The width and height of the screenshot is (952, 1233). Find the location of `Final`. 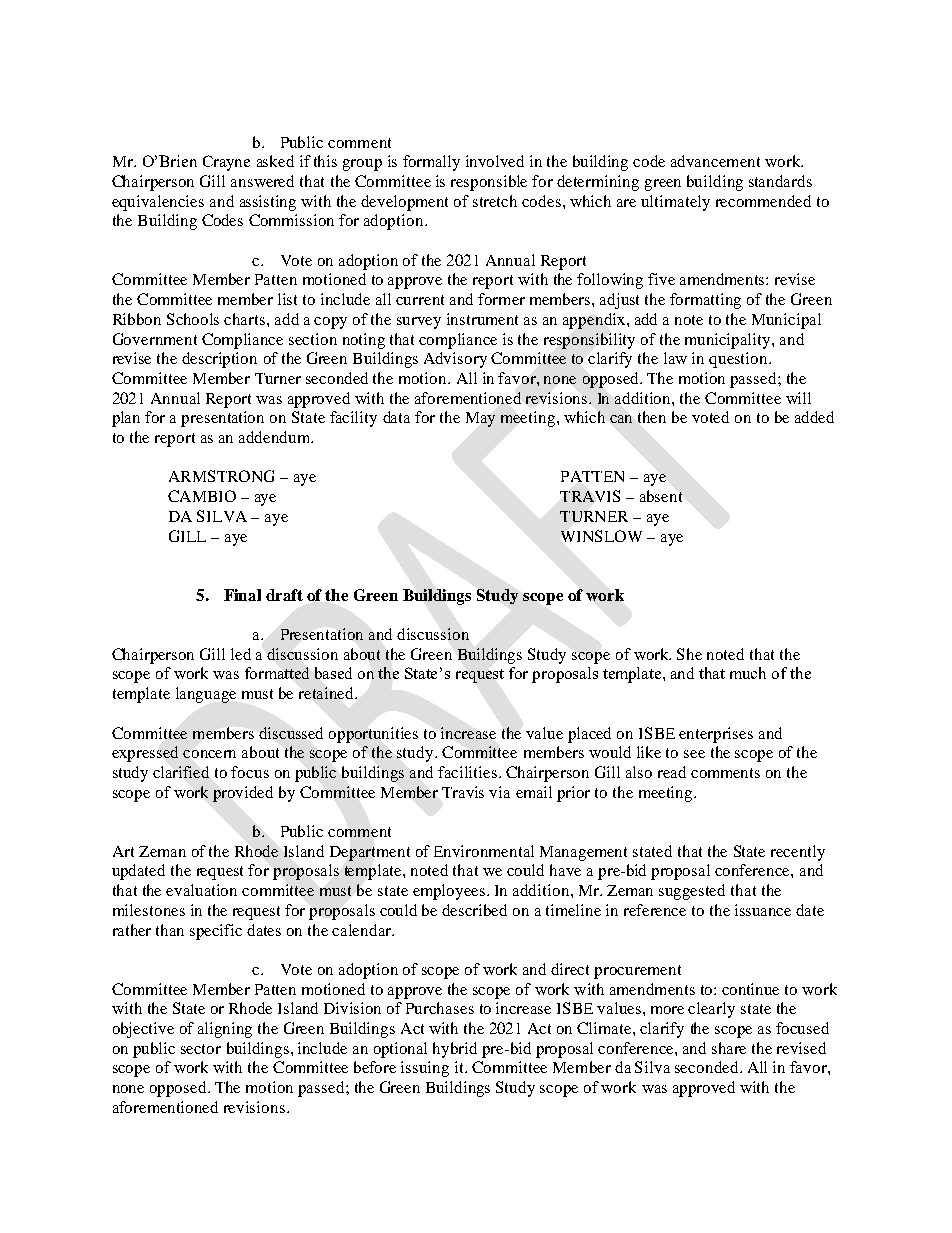

Final is located at coordinates (242, 595).
